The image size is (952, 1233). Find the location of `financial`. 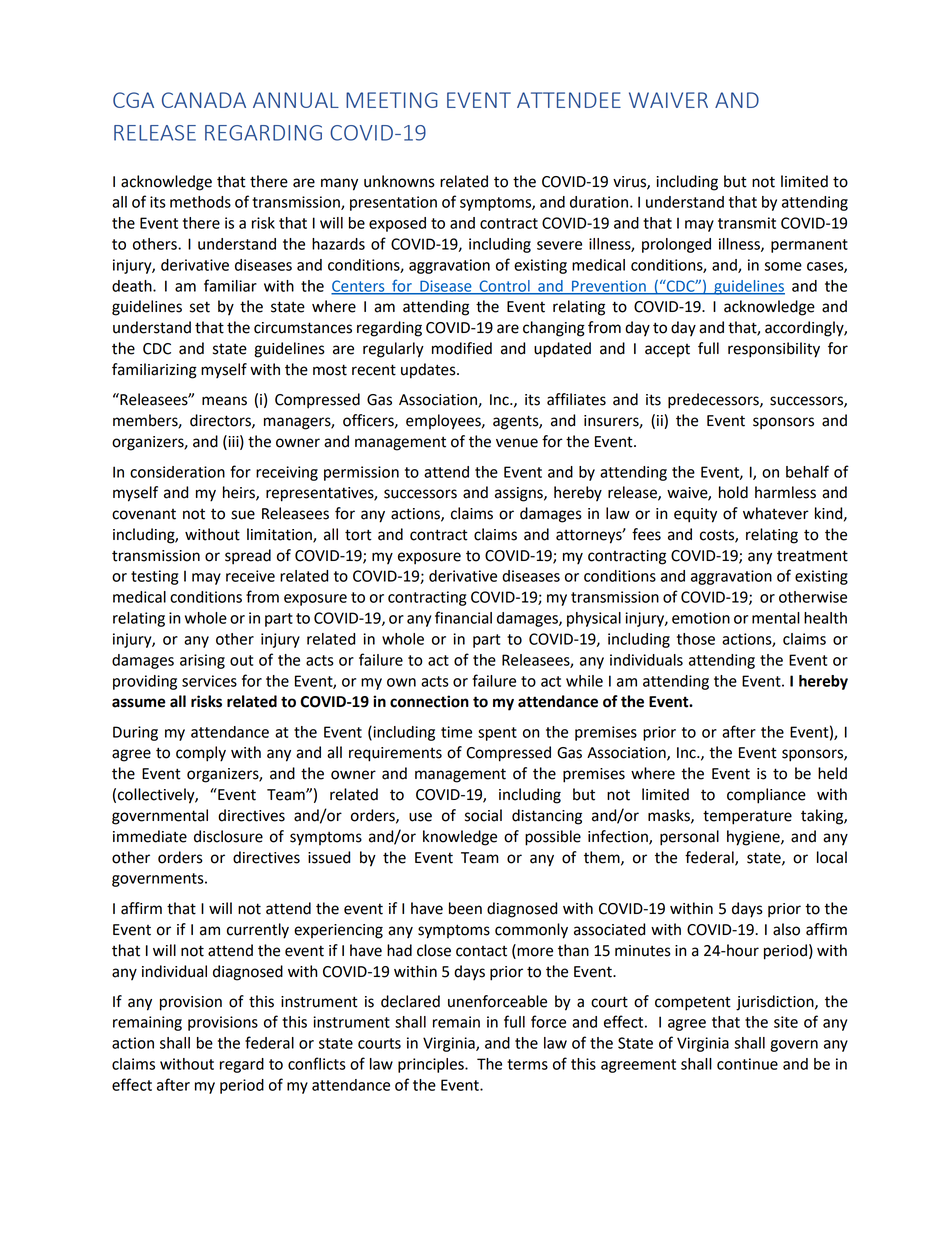

financial is located at coordinates (463, 617).
